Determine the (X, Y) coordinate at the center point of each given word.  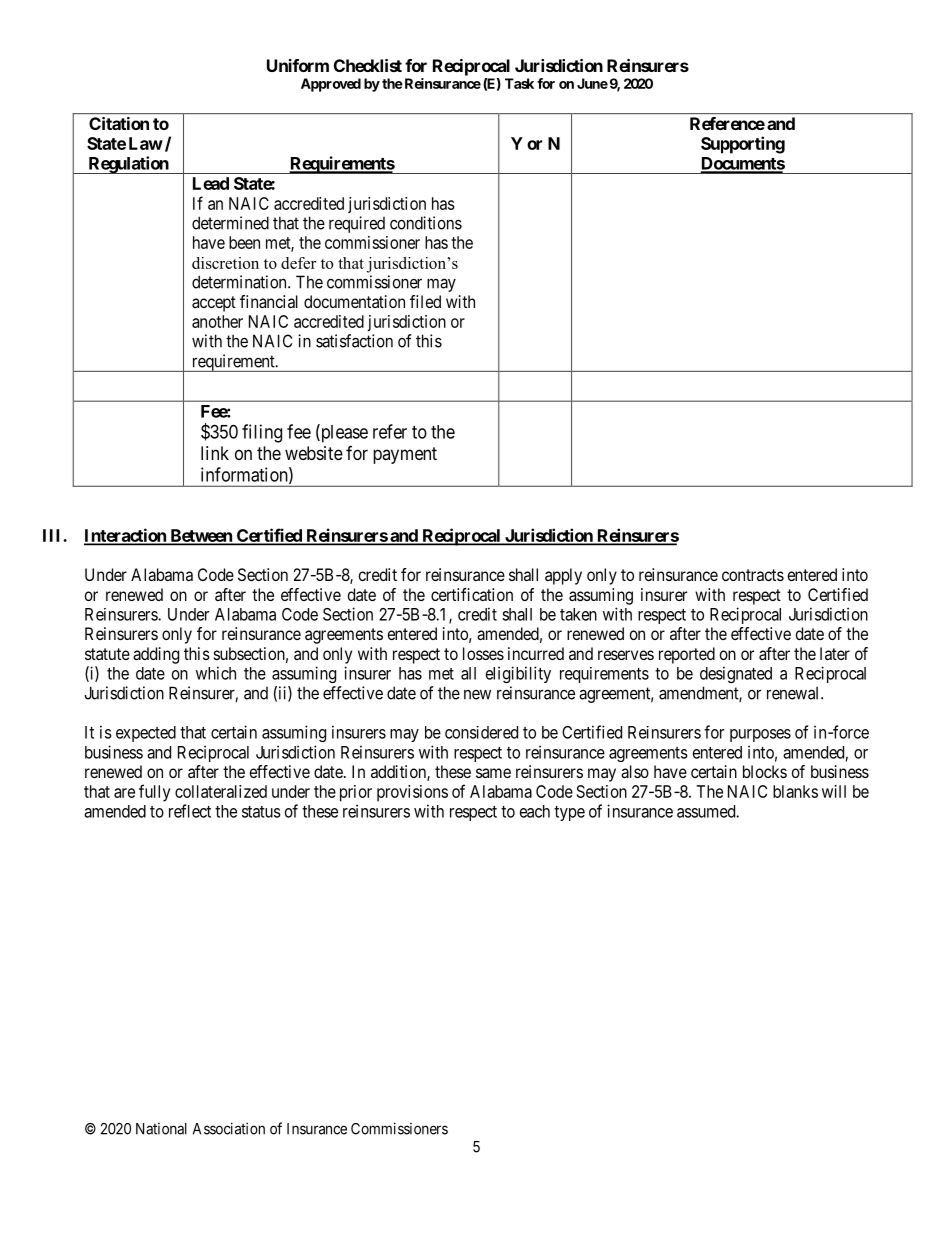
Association (229, 1128)
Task (519, 83)
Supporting (743, 145)
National (161, 1129)
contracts (753, 575)
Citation (119, 123)
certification (472, 594)
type (569, 813)
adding (156, 655)
